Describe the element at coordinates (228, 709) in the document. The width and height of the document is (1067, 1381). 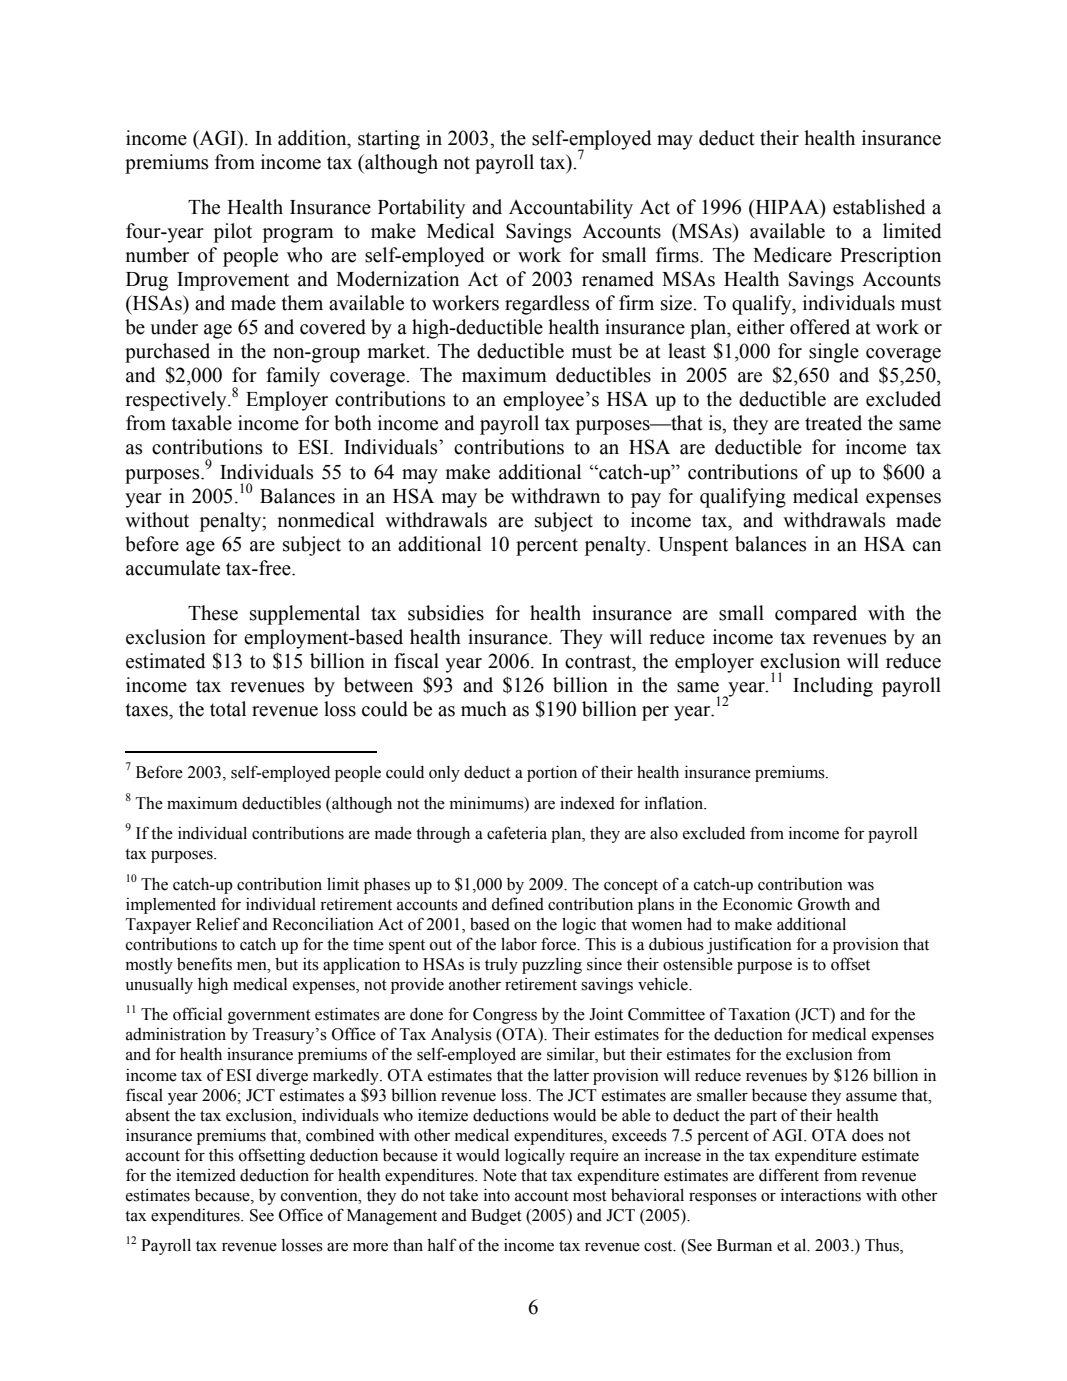
I see `total` at that location.
